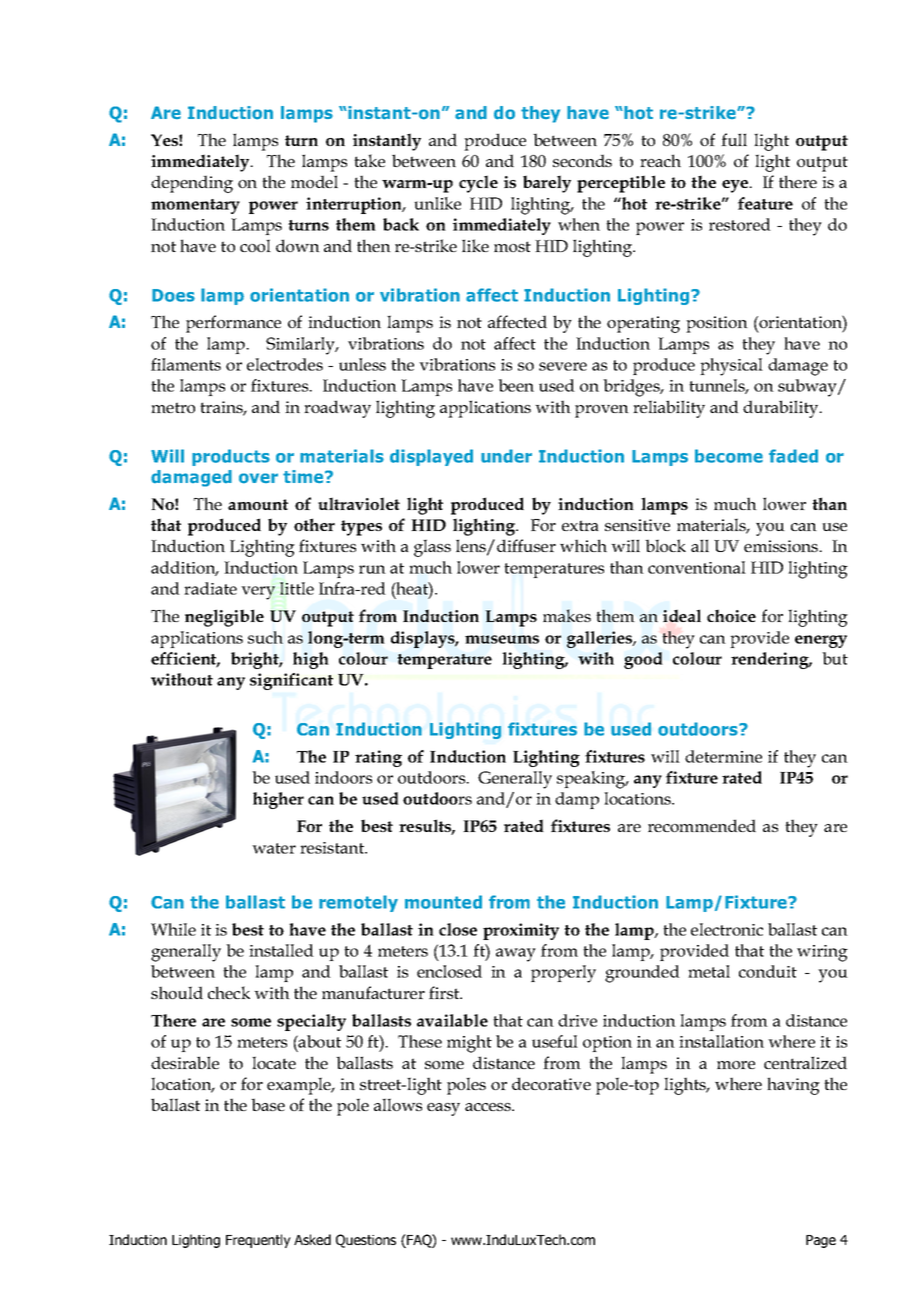 This document has height=1308, width=924. What do you see at coordinates (506, 456) in the document?
I see `under` at bounding box center [506, 456].
